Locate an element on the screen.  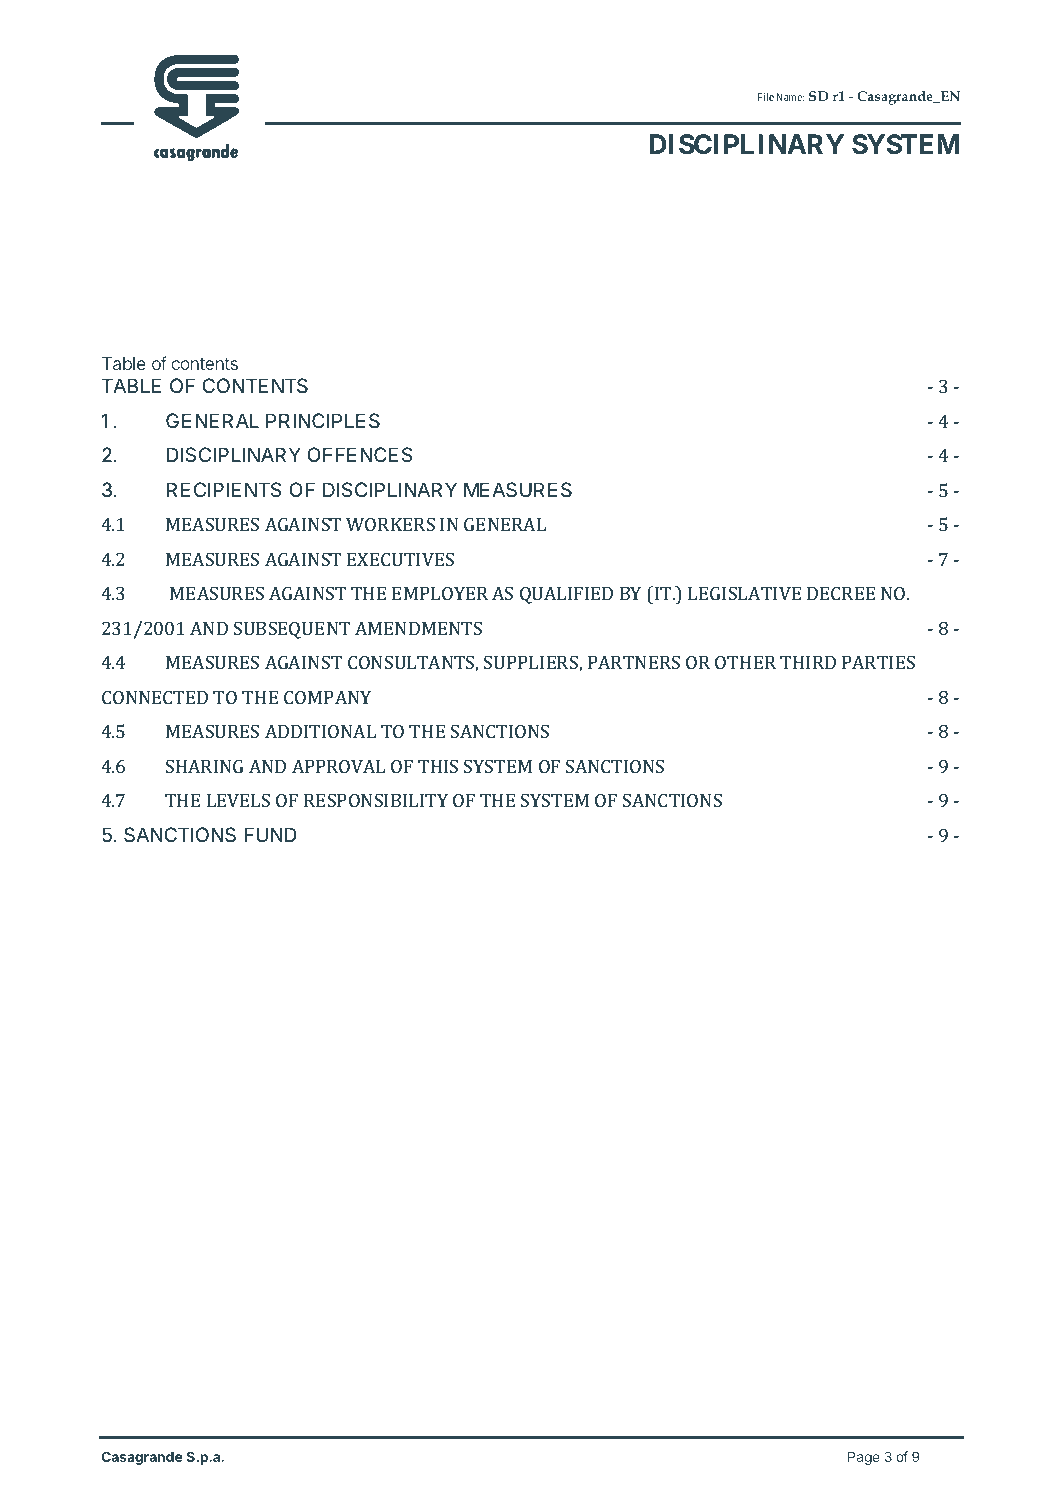
File is located at coordinates (766, 97).
